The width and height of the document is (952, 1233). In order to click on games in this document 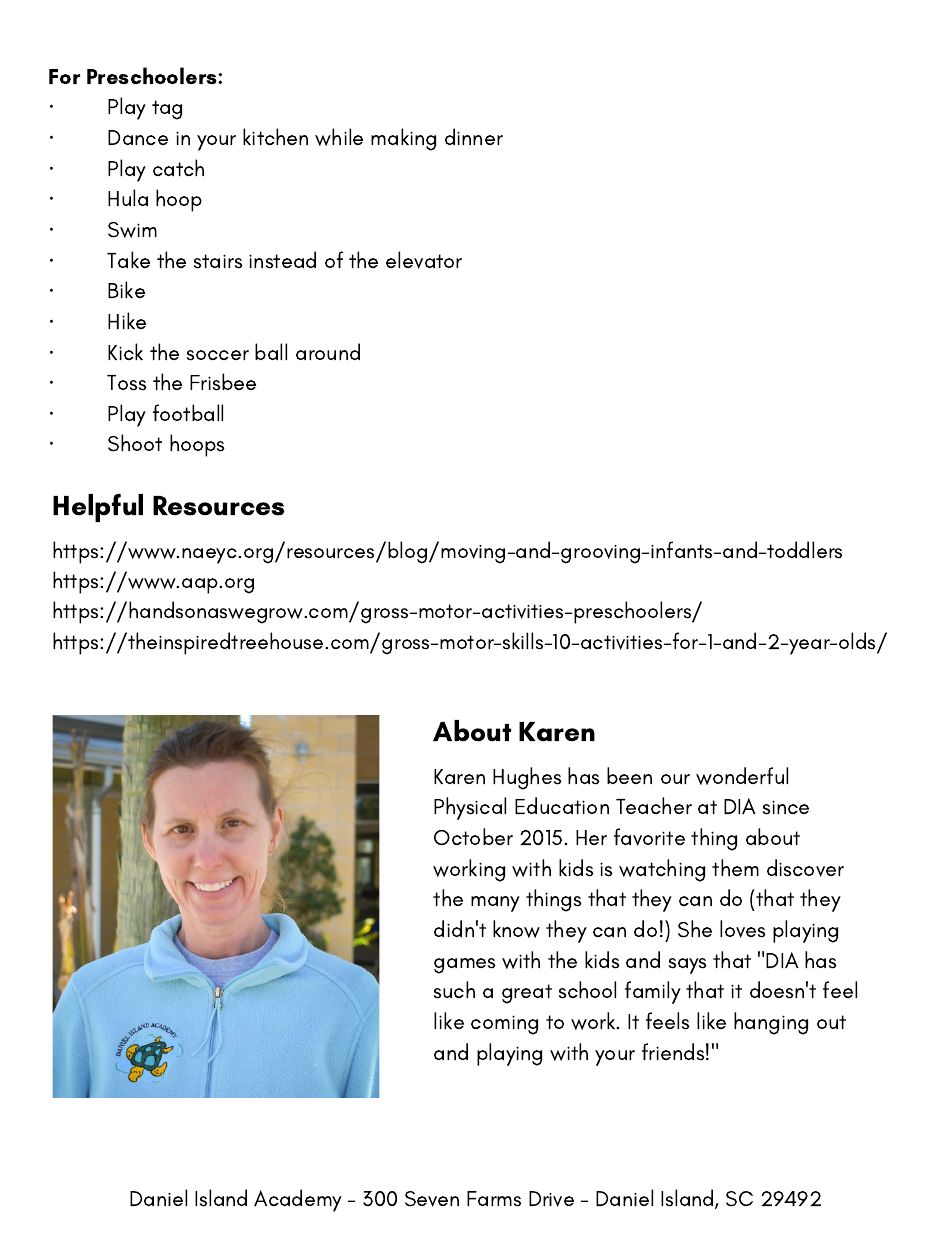, I will do `click(465, 966)`.
